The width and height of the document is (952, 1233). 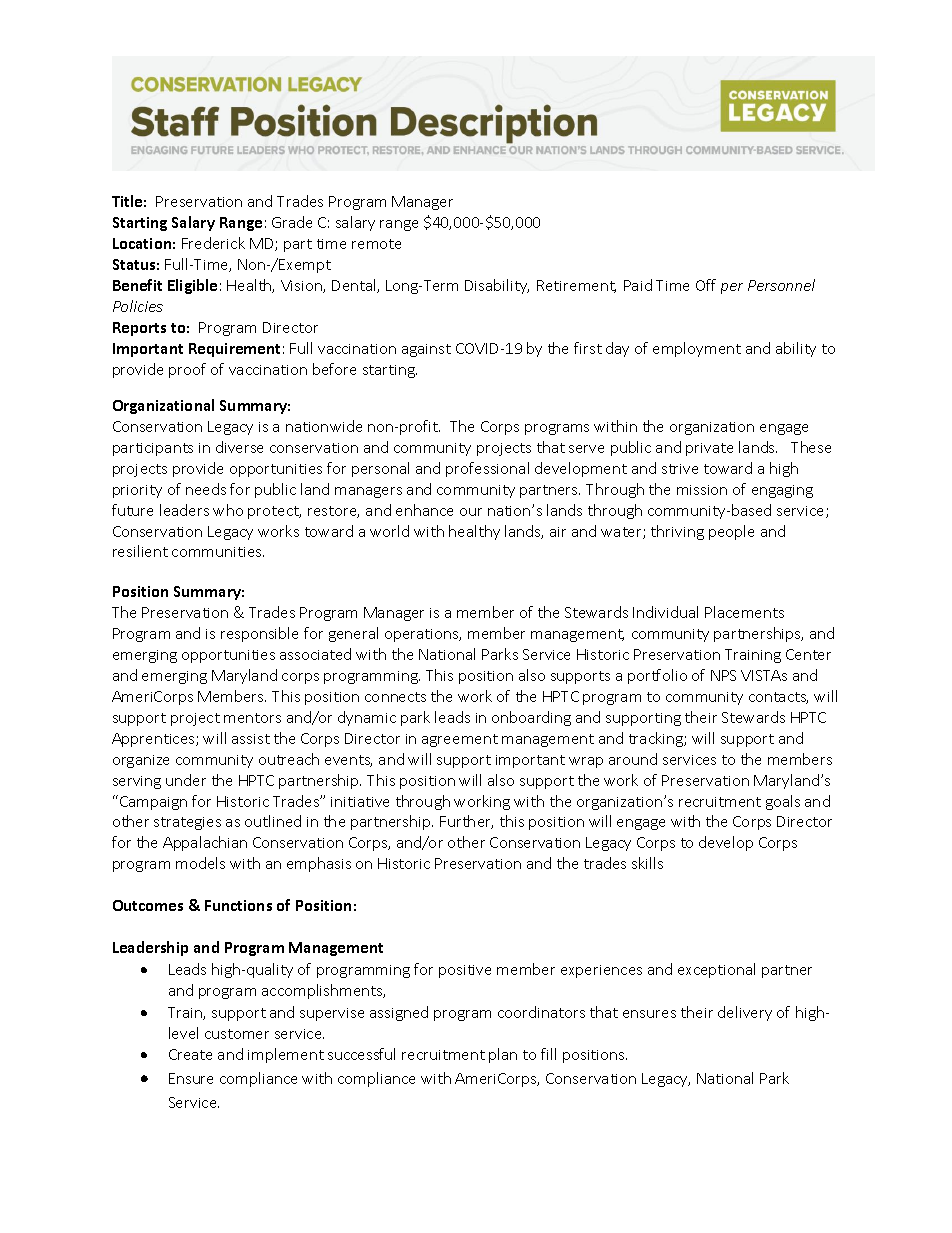 What do you see at coordinates (190, 1054) in the document?
I see `Create` at bounding box center [190, 1054].
